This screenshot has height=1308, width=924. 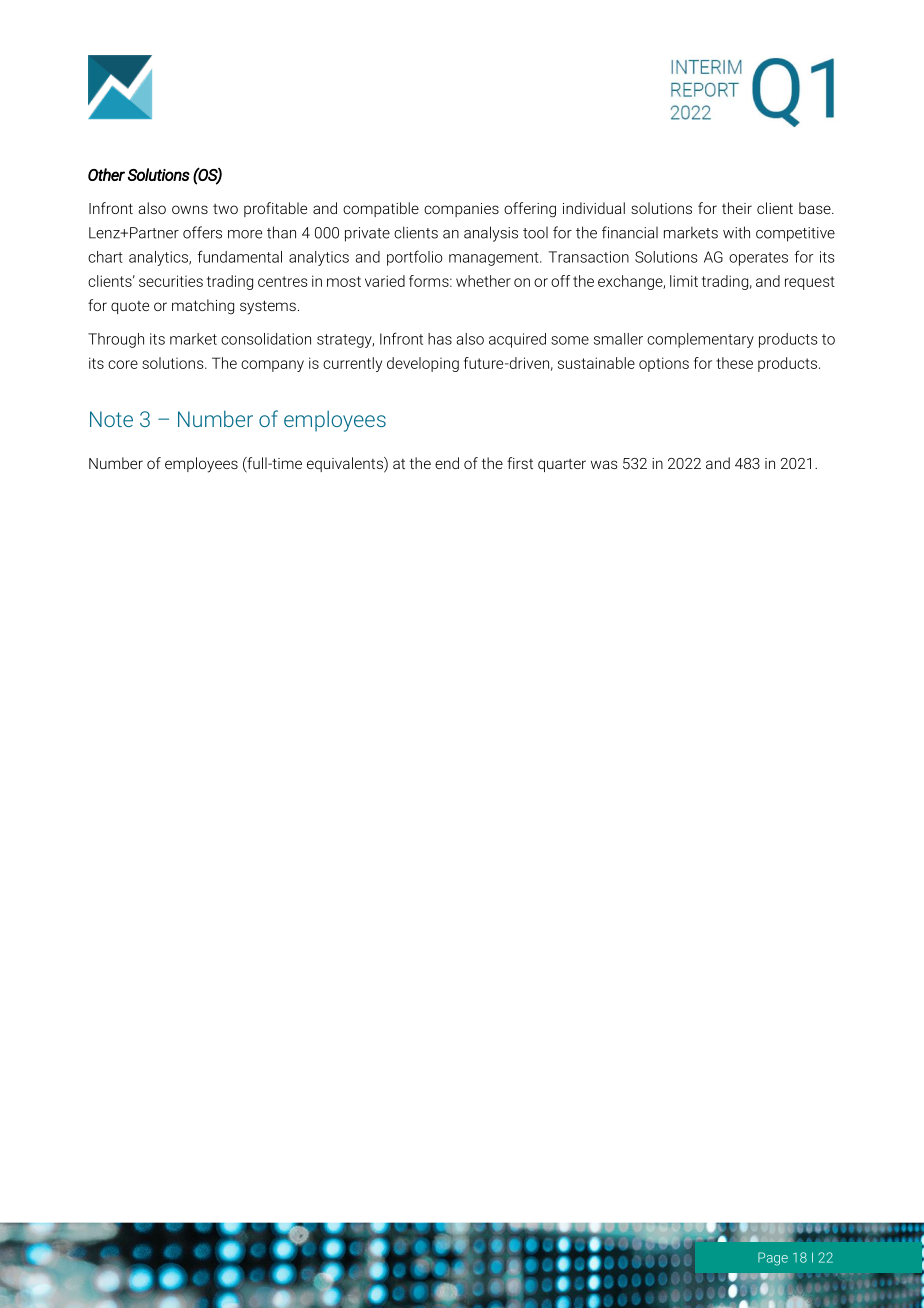 What do you see at coordinates (773, 1259) in the screenshot?
I see `Page` at bounding box center [773, 1259].
